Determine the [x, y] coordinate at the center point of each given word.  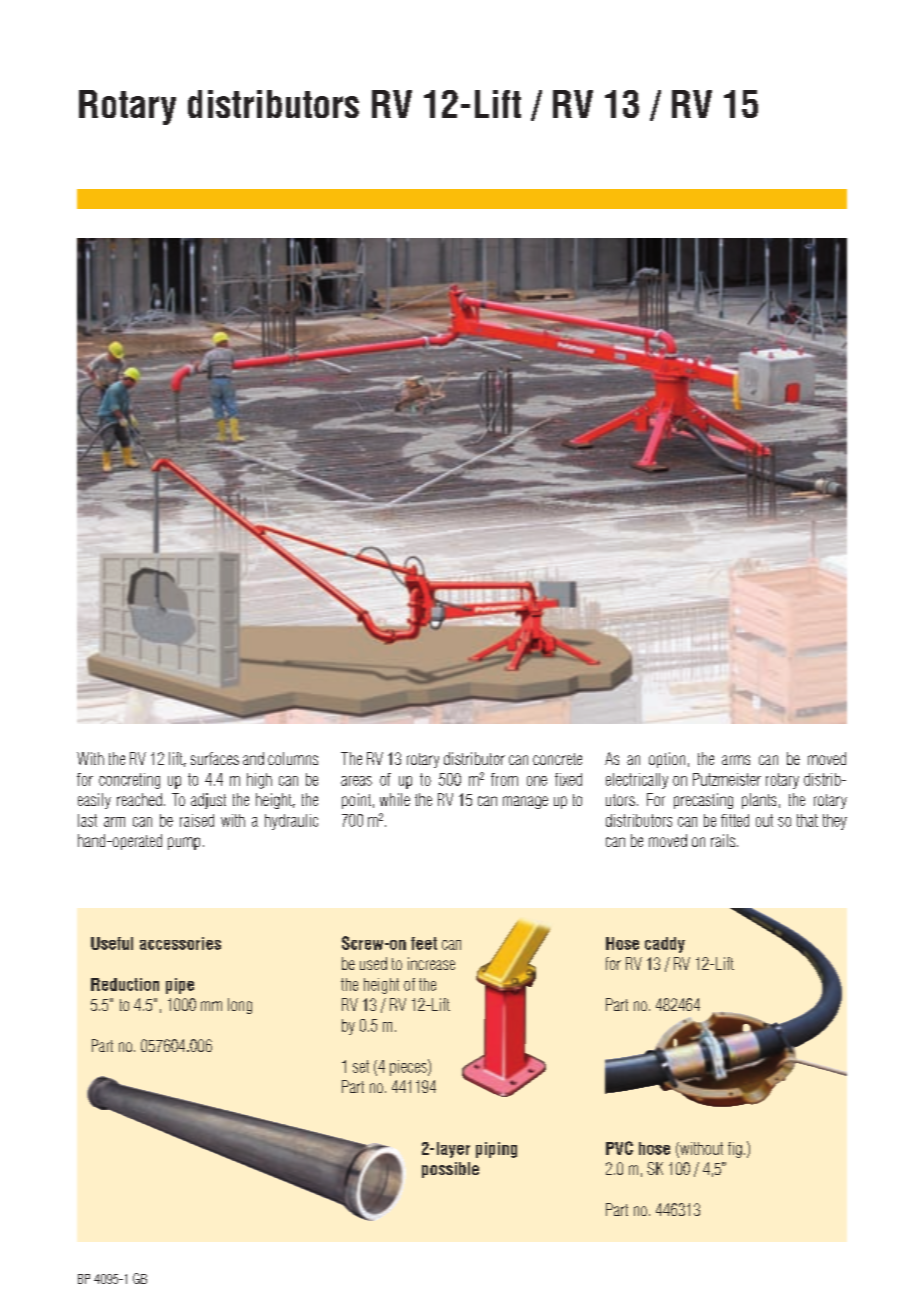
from [504, 779]
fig [735, 1150]
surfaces [215, 758]
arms [736, 760]
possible [450, 1170]
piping [496, 1150]
